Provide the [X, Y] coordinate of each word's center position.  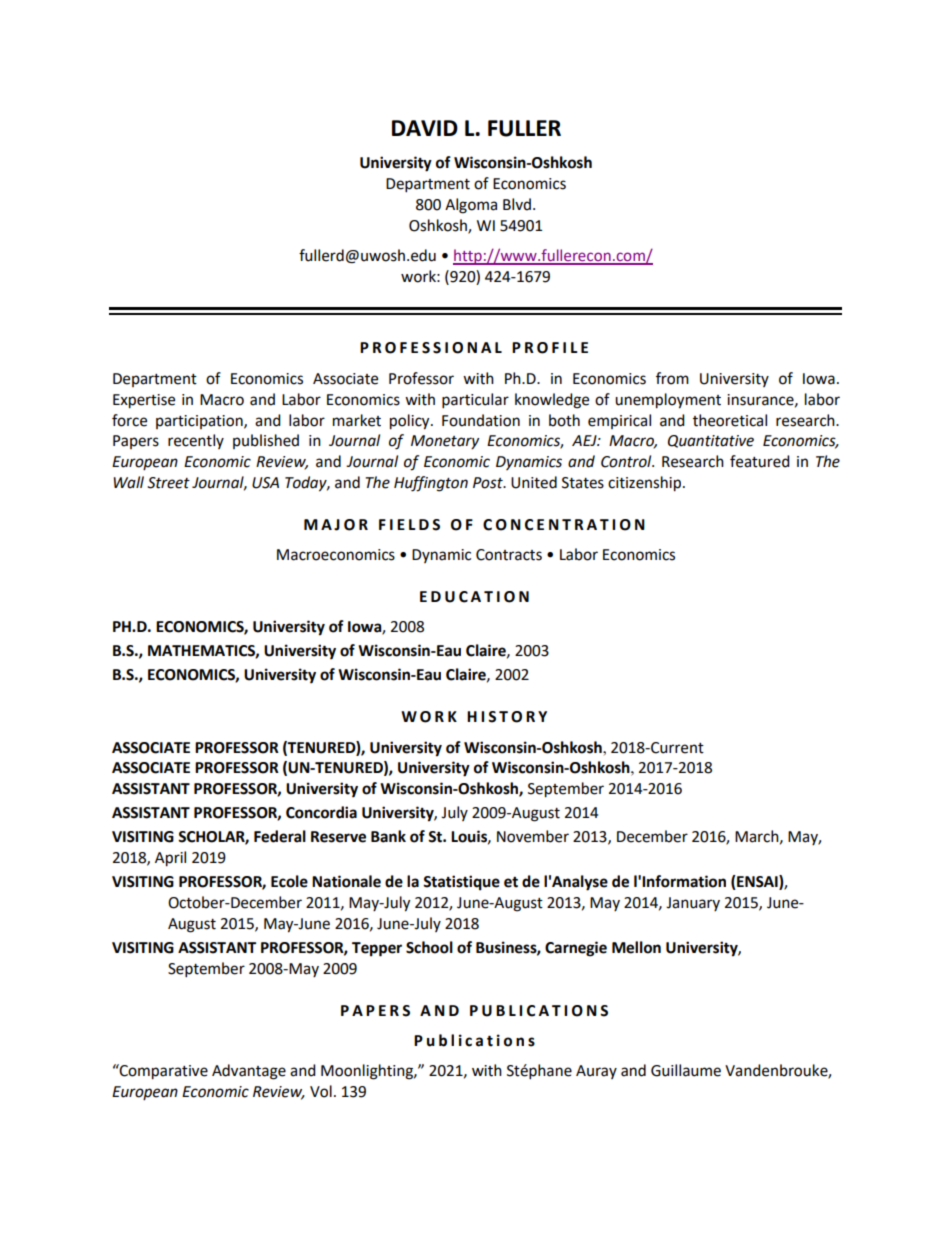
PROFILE [550, 348]
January [693, 904]
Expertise [144, 401]
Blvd [517, 204]
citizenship [646, 484]
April [170, 859]
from [672, 378]
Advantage [249, 1072]
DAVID [425, 128]
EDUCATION [474, 597]
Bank [388, 836]
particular [475, 401]
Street [168, 483]
